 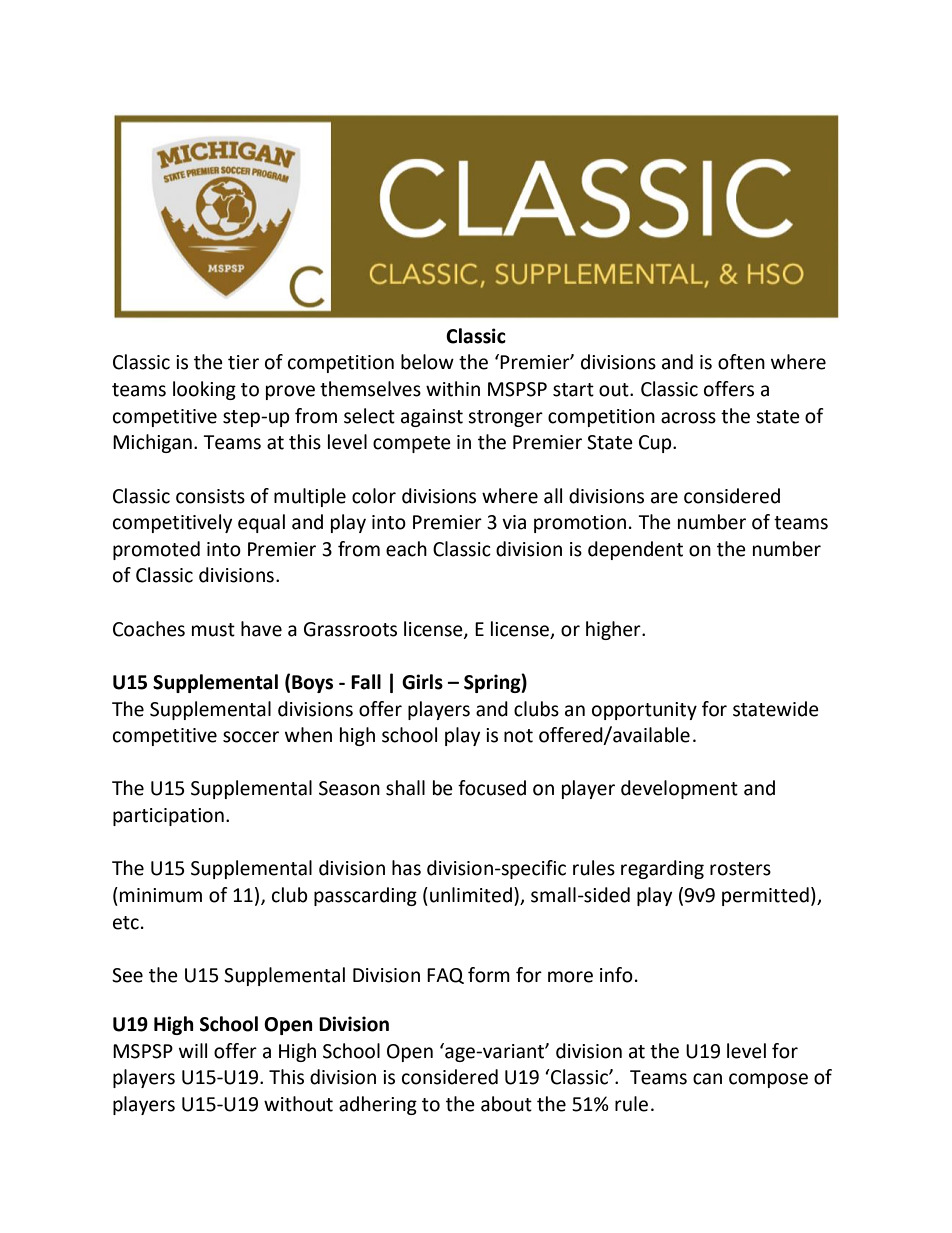 I want to click on about, so click(x=506, y=1104).
